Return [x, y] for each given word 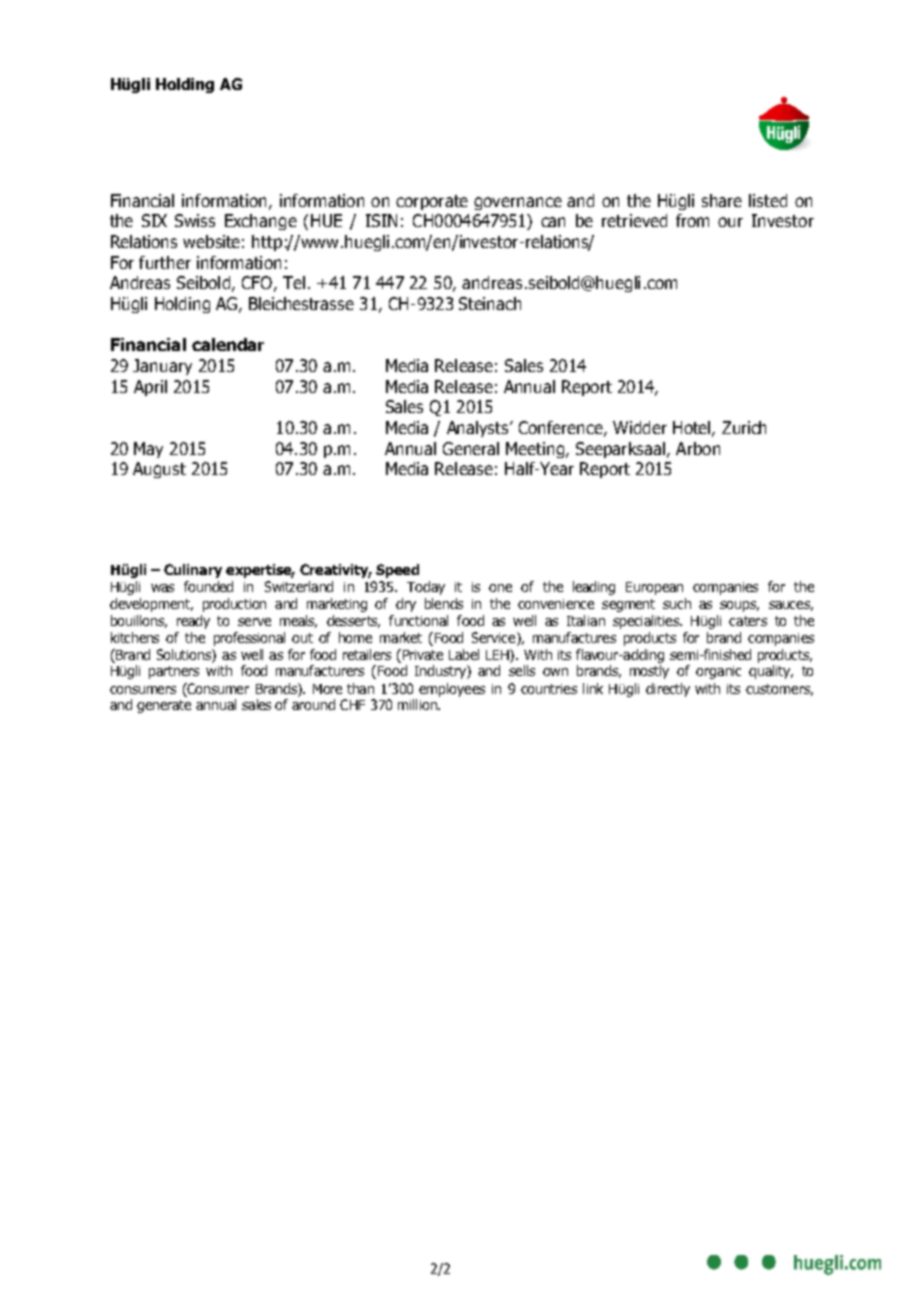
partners [174, 672]
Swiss [195, 220]
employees [452, 690]
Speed [397, 571]
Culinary [193, 571]
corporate [432, 202]
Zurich [744, 427]
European [654, 588]
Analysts [479, 429]
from [692, 220]
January [162, 367]
